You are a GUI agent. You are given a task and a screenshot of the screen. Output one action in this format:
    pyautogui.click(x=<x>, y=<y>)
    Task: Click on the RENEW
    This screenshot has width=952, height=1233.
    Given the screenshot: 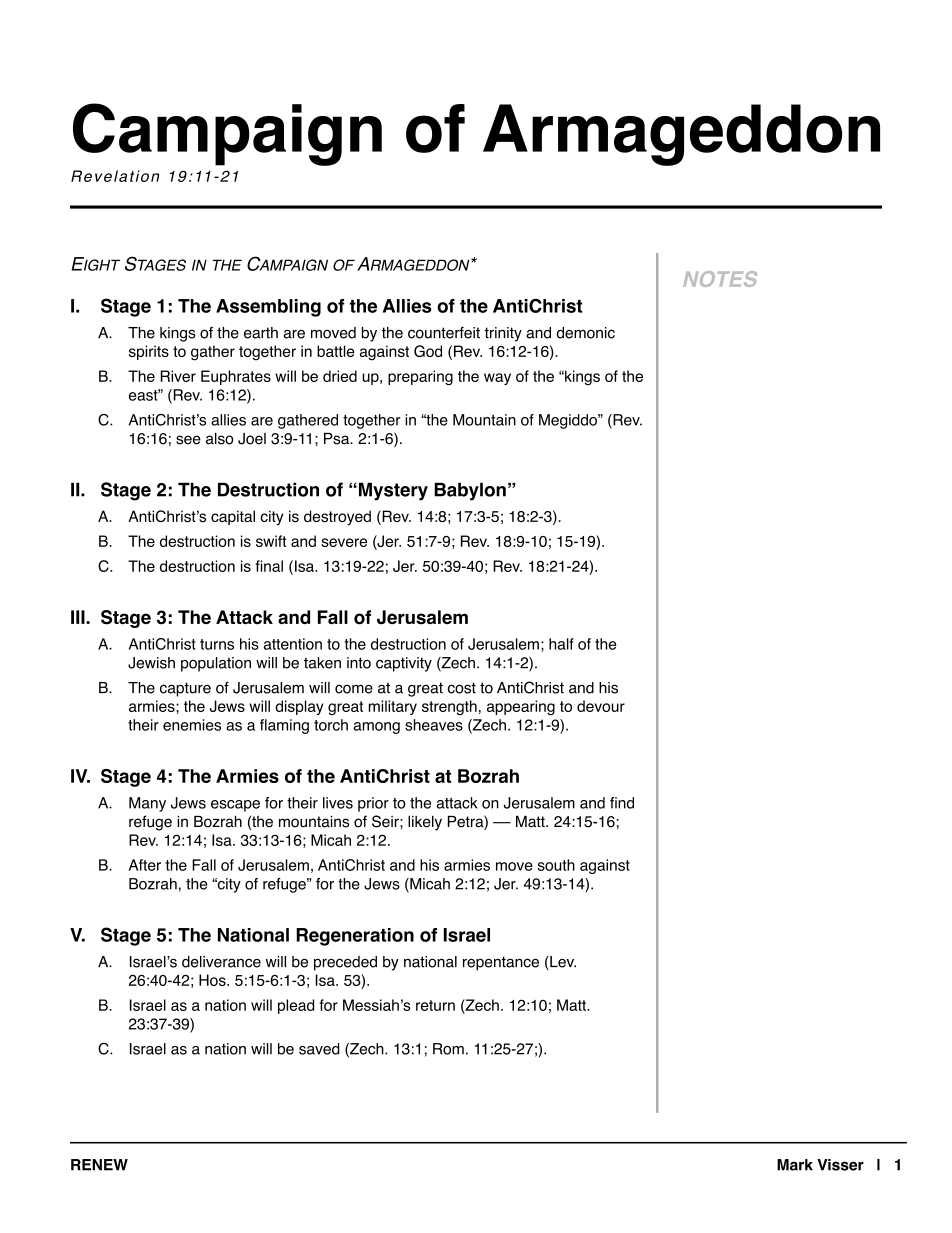 What is the action you would take?
    pyautogui.click(x=99, y=1165)
